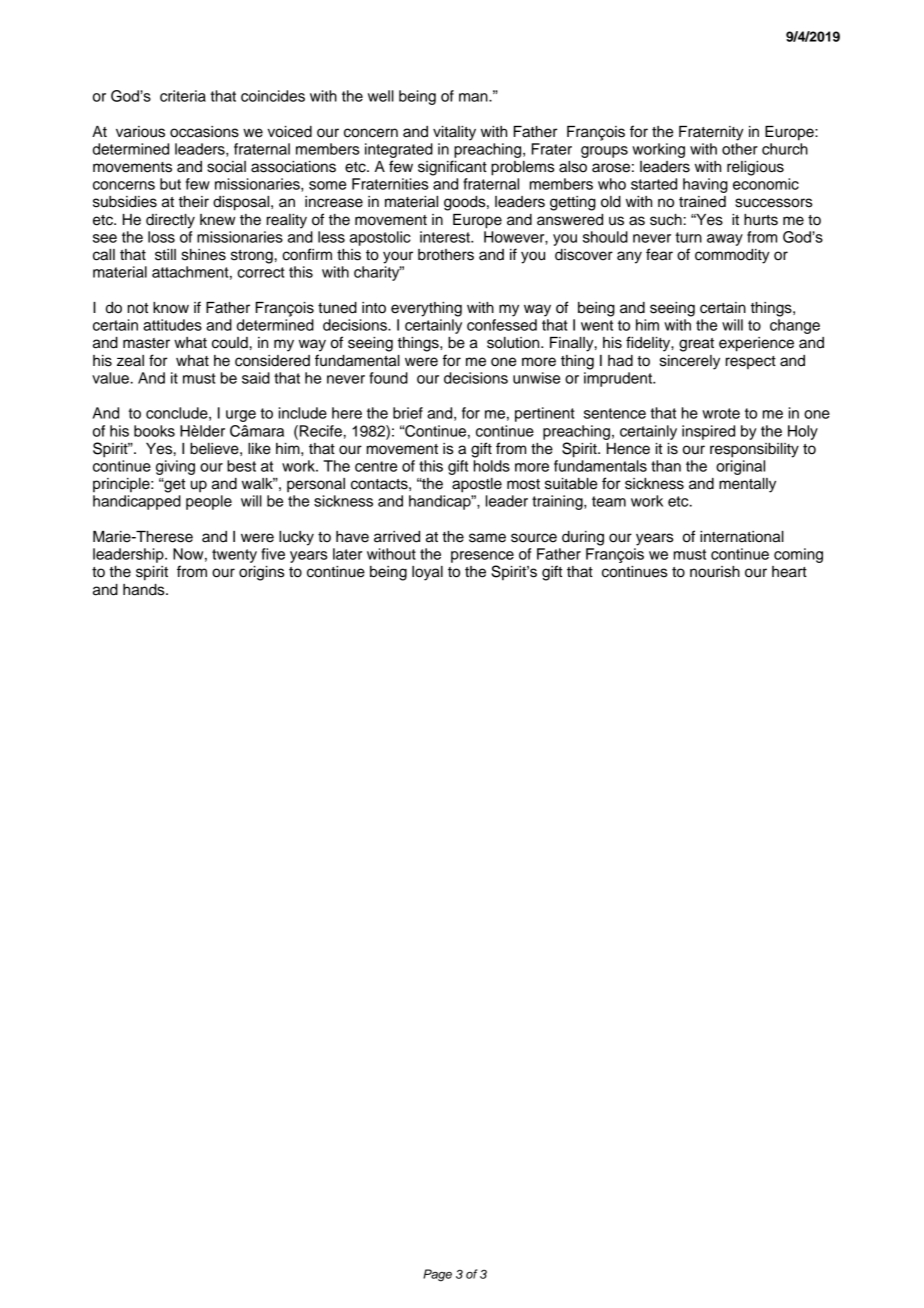  What do you see at coordinates (482, 557) in the document?
I see `presence` at bounding box center [482, 557].
